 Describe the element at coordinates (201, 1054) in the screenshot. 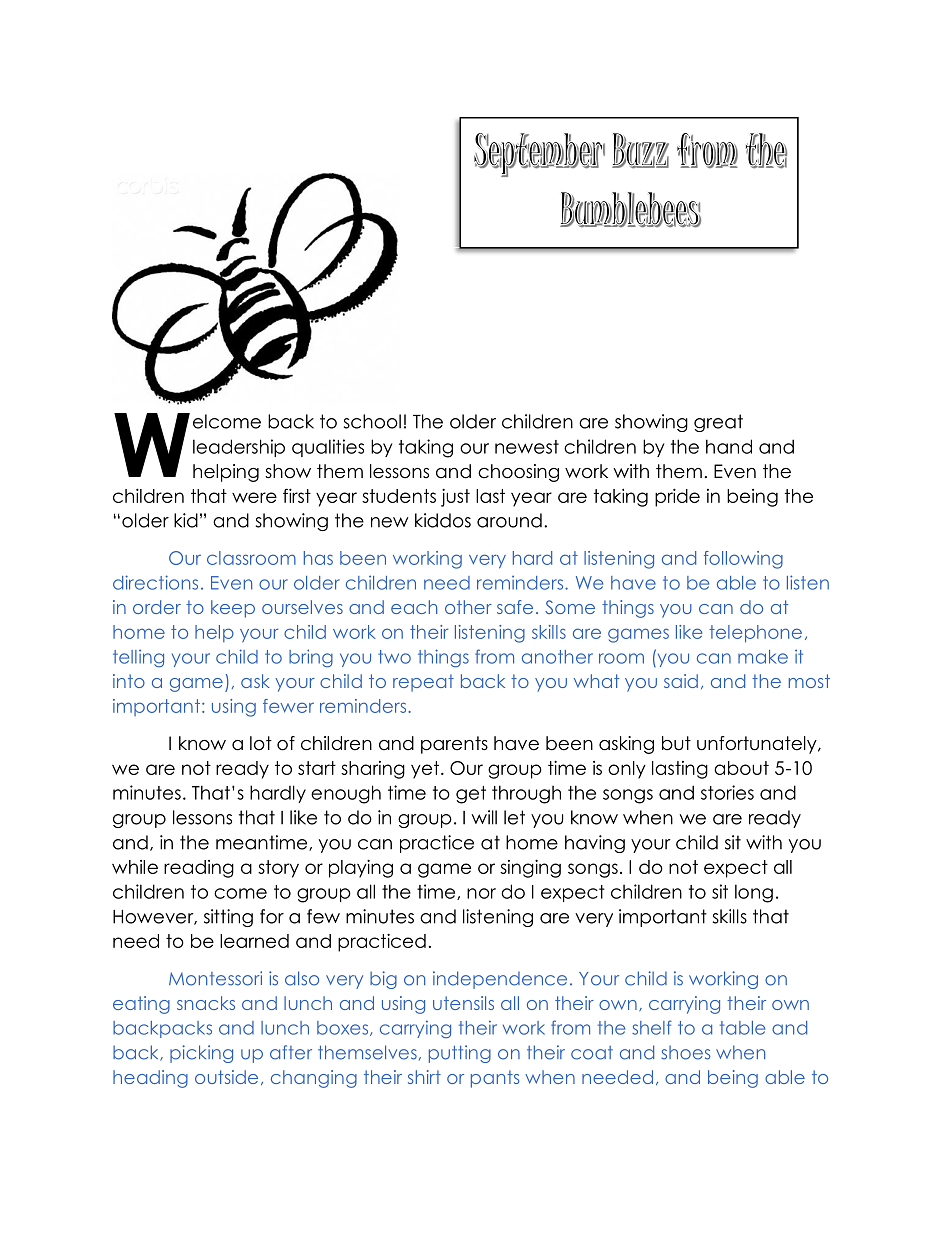

I see `picking` at that location.
